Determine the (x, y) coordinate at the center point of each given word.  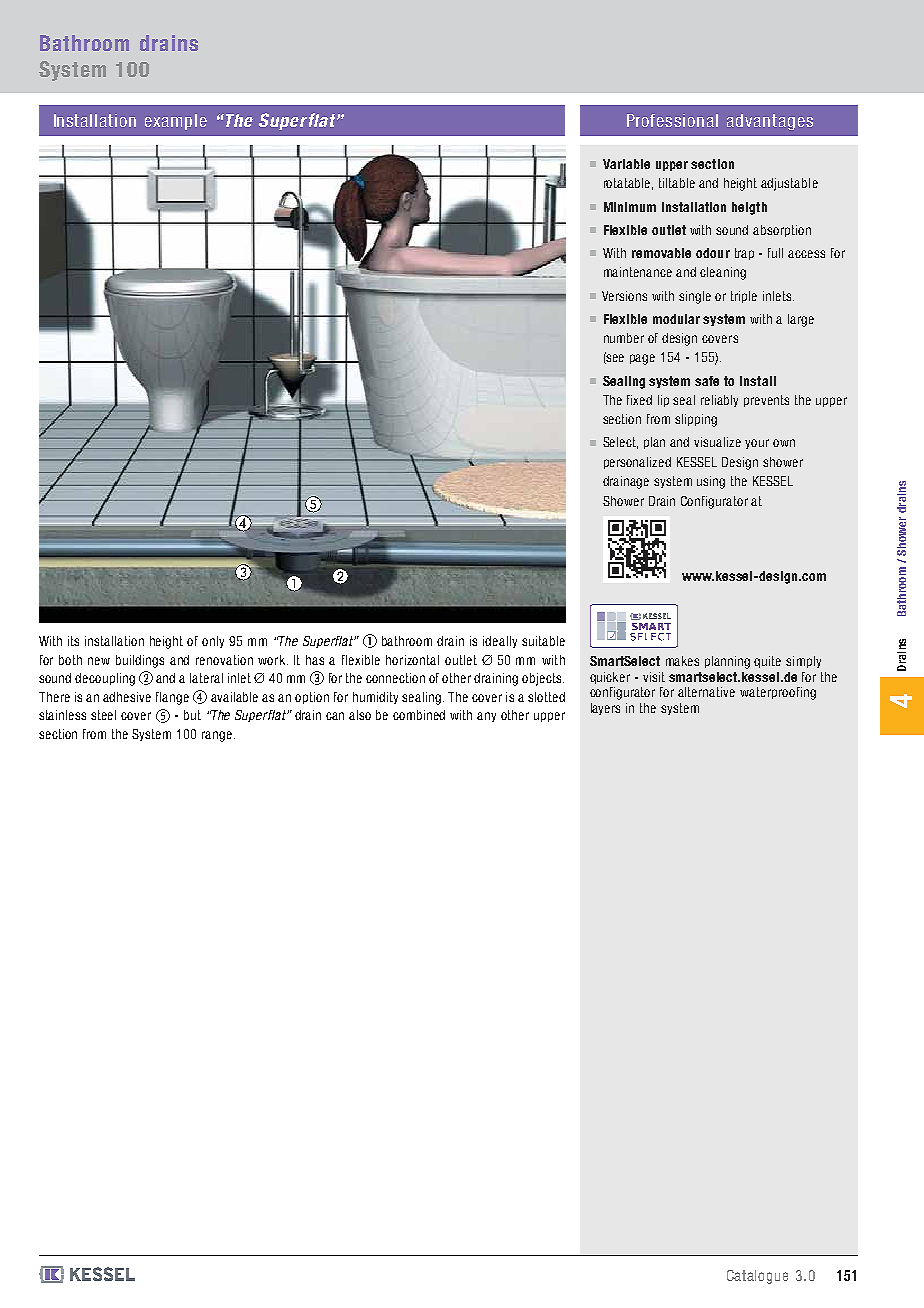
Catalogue (757, 1277)
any (486, 717)
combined (419, 715)
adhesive (127, 697)
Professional (672, 120)
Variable (626, 164)
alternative (706, 692)
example (176, 122)
